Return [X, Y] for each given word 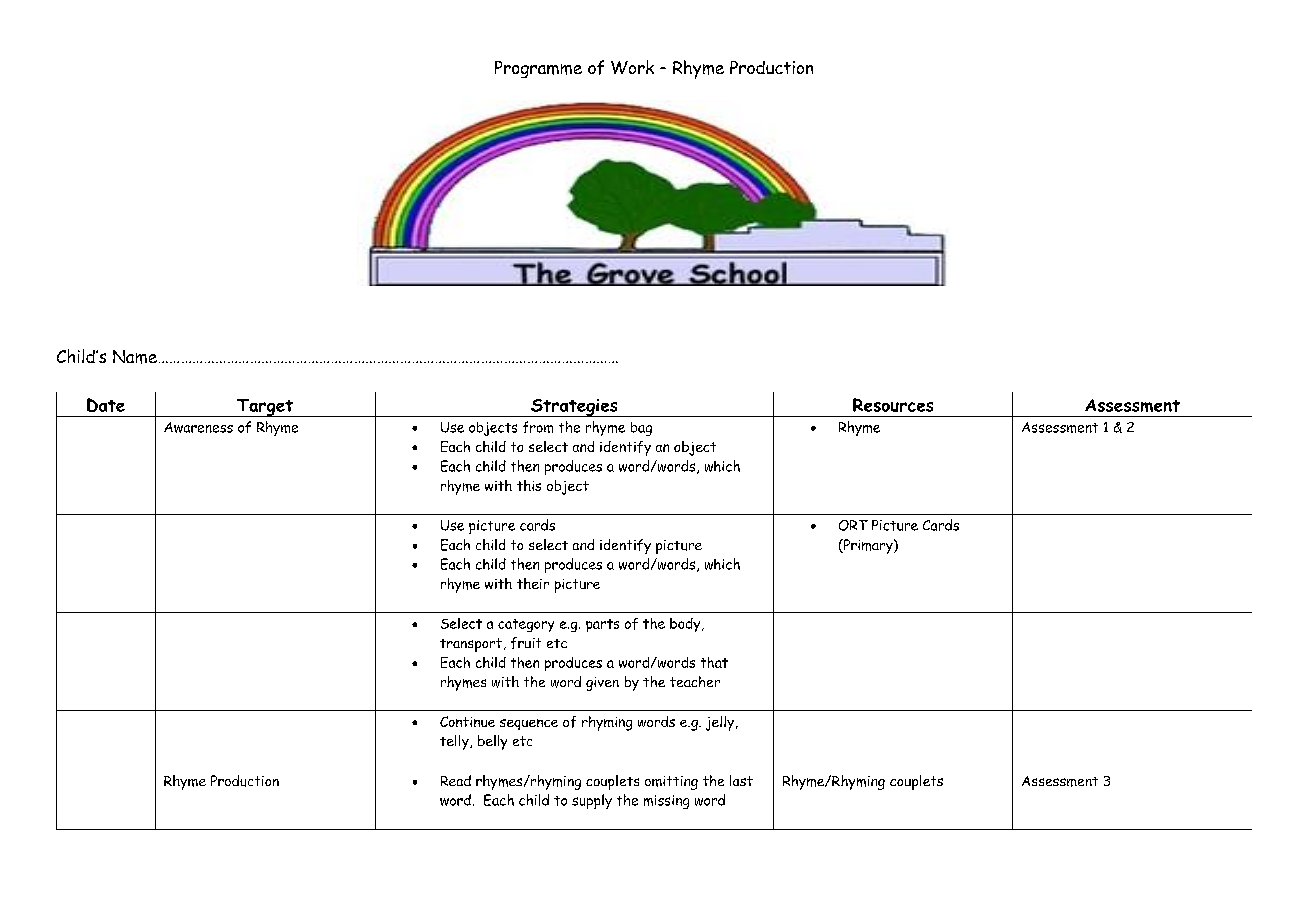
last [741, 780]
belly [492, 742]
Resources [893, 405]
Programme [538, 69]
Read [456, 780]
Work [632, 67]
